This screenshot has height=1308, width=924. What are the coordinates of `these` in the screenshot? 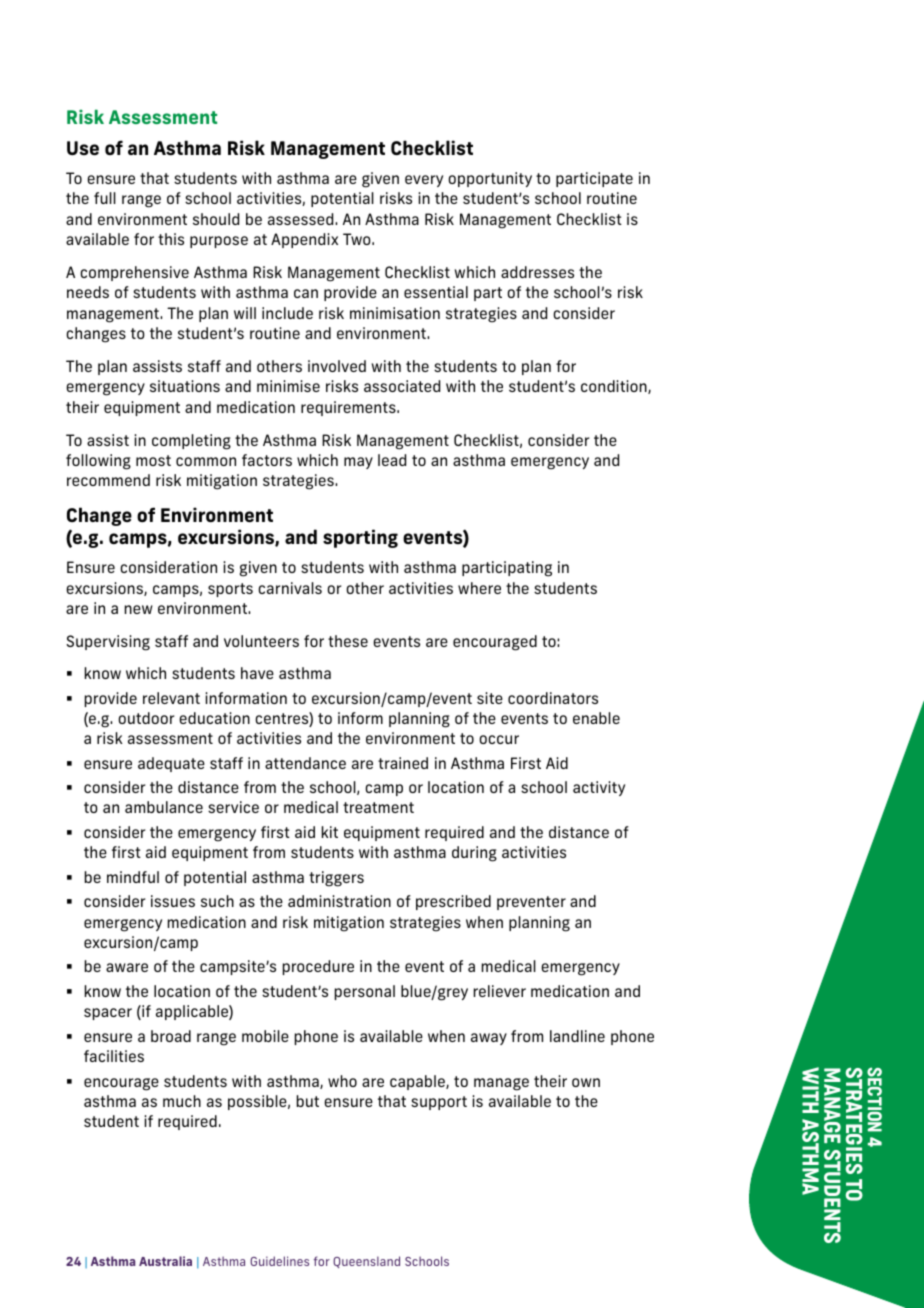 It's located at (348, 641).
